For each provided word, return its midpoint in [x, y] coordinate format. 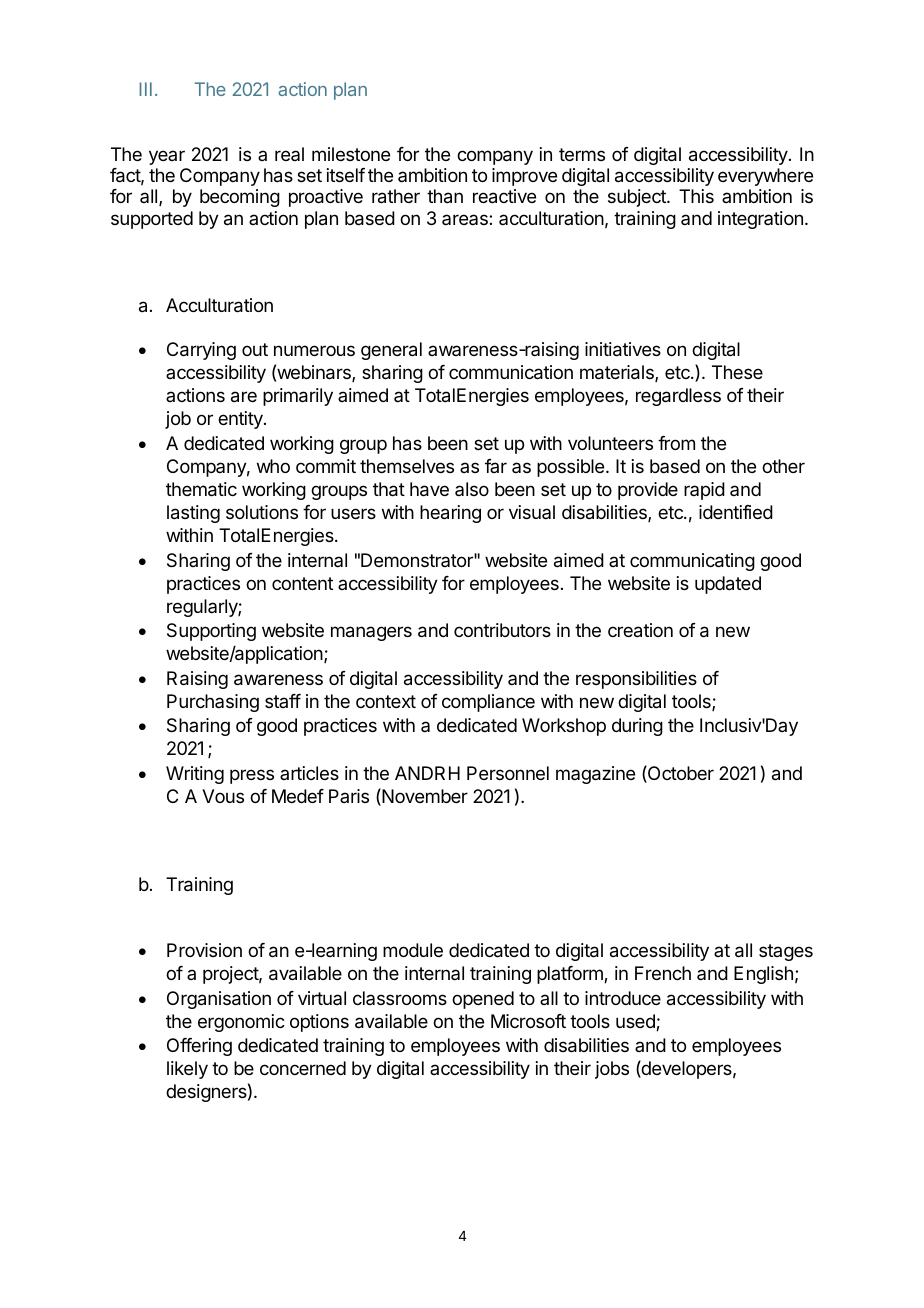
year [167, 157]
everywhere [765, 177]
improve [524, 177]
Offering [199, 1047]
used [636, 1022]
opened [483, 1000]
